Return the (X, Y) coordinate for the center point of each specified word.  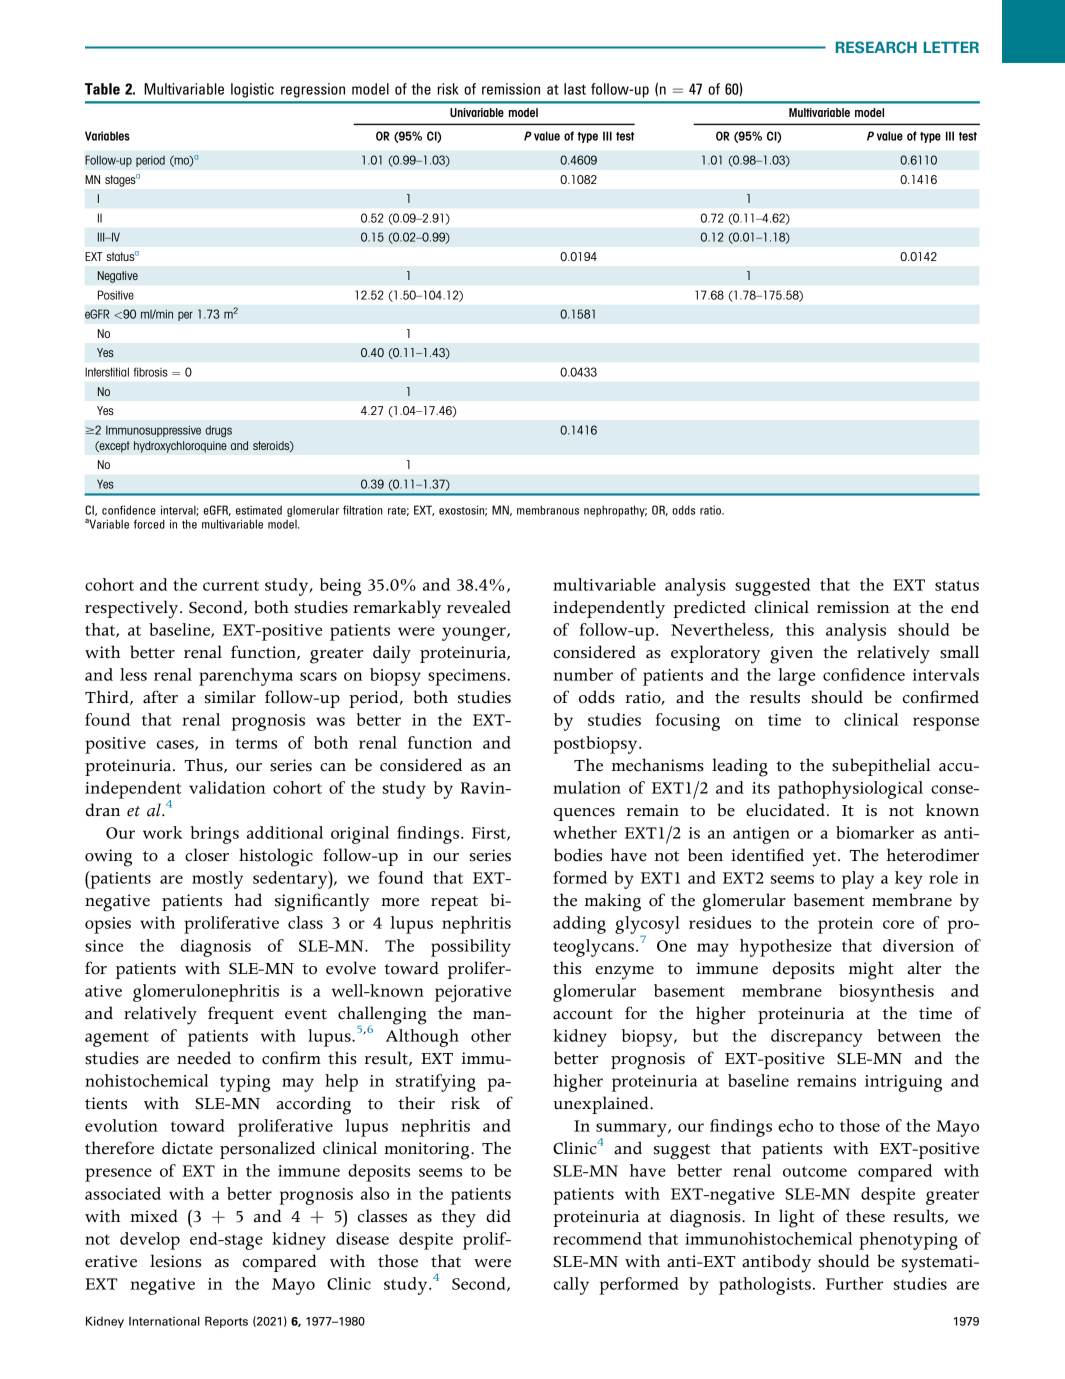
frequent (241, 1015)
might (871, 970)
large (796, 677)
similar (230, 697)
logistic (252, 90)
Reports (226, 1322)
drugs (218, 431)
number (583, 674)
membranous (548, 510)
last (575, 89)
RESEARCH (876, 47)
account (583, 1014)
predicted (709, 609)
